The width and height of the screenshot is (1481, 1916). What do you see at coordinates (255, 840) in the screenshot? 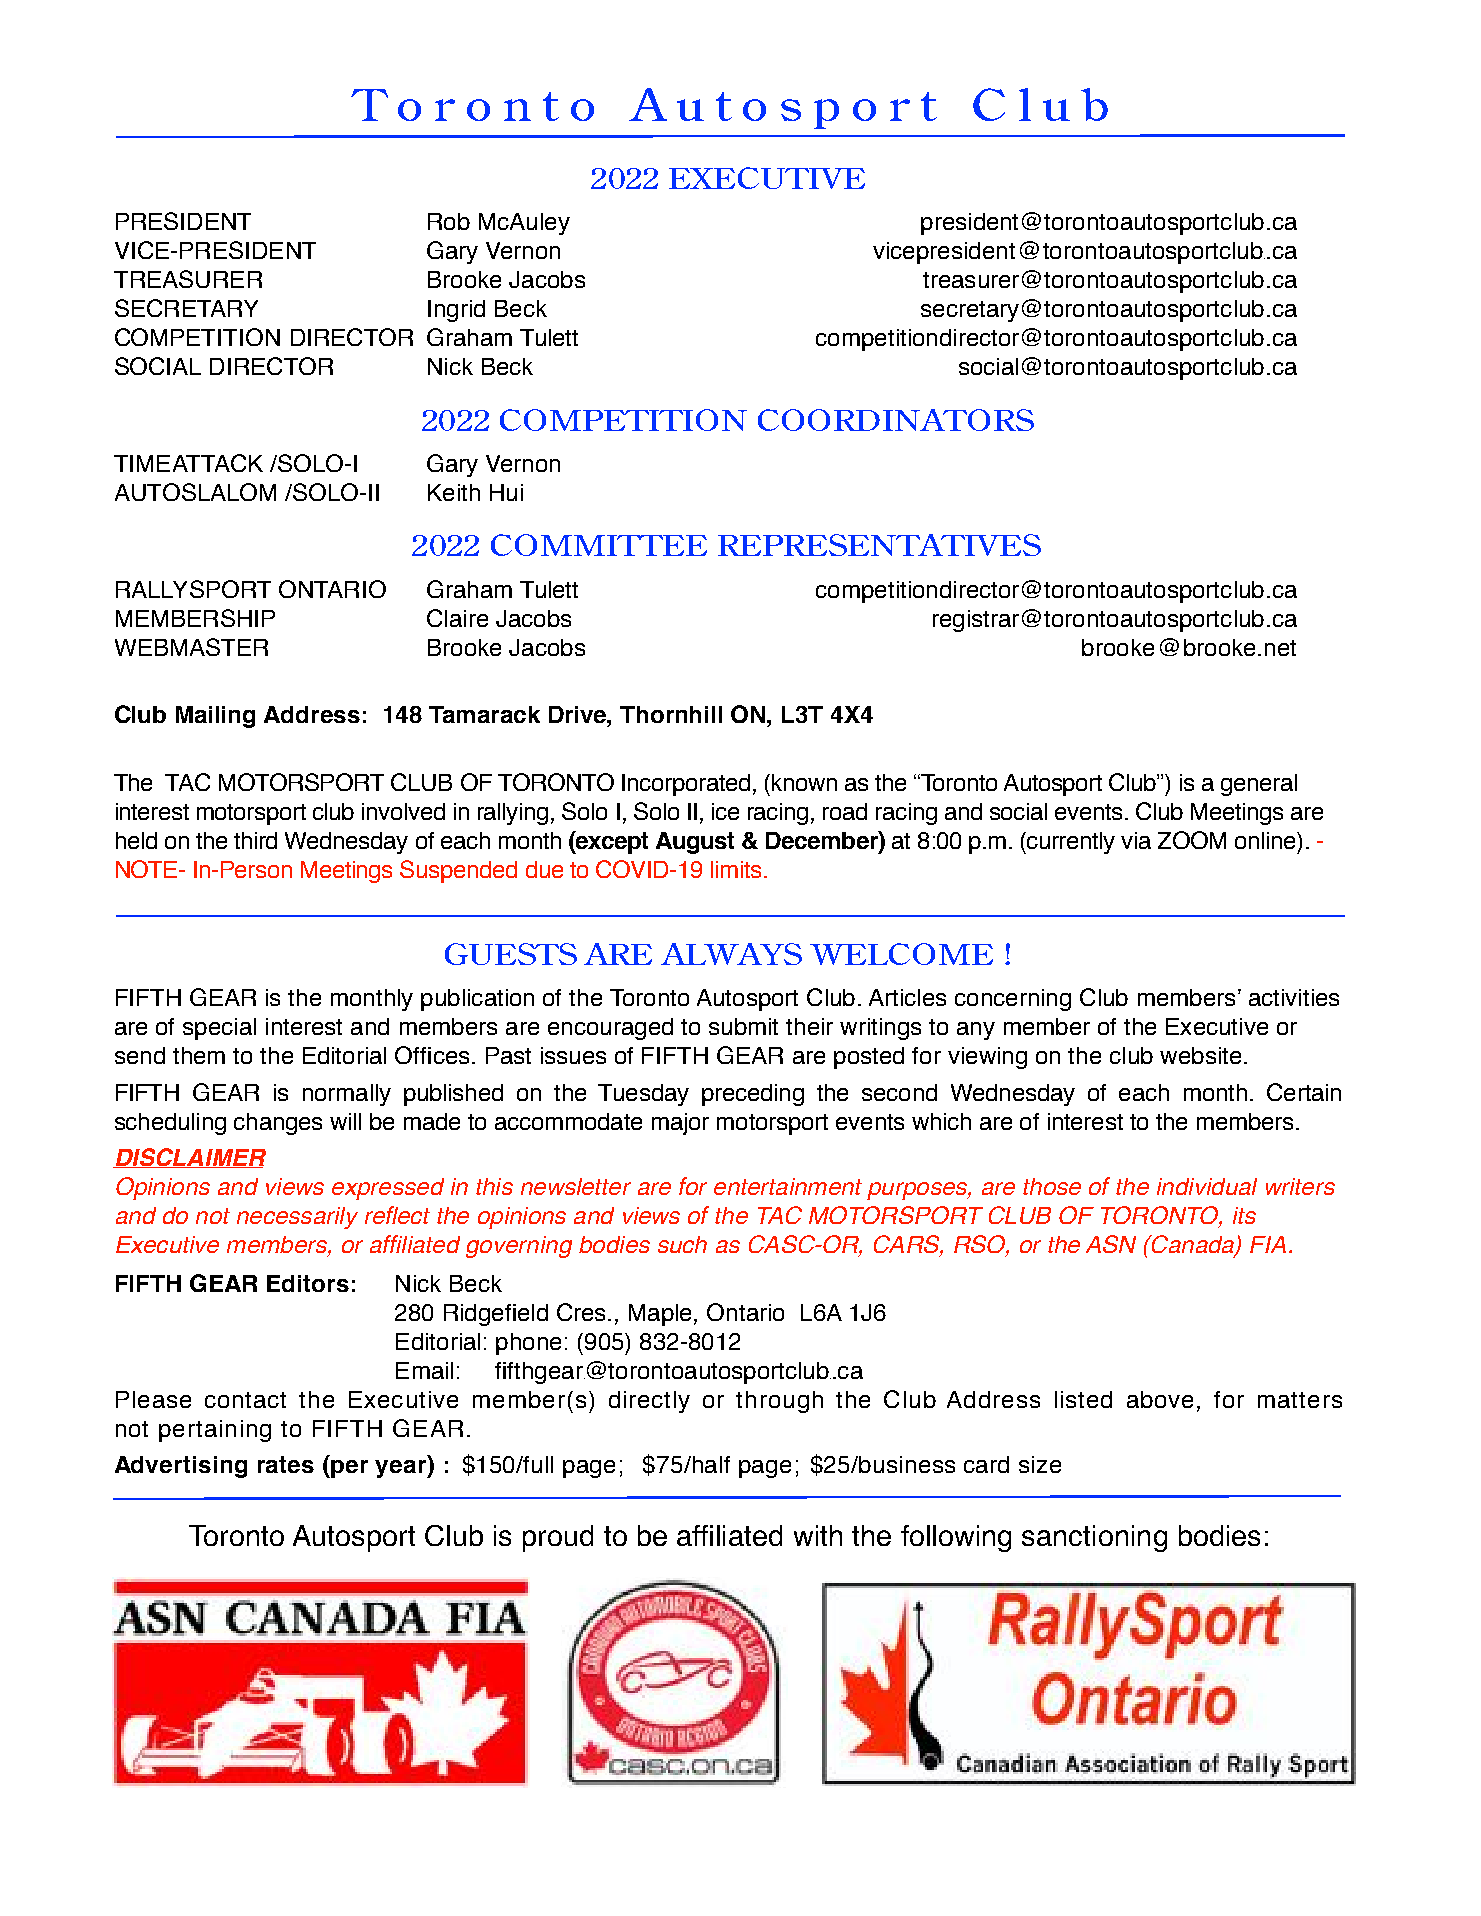
I see `third` at bounding box center [255, 840].
